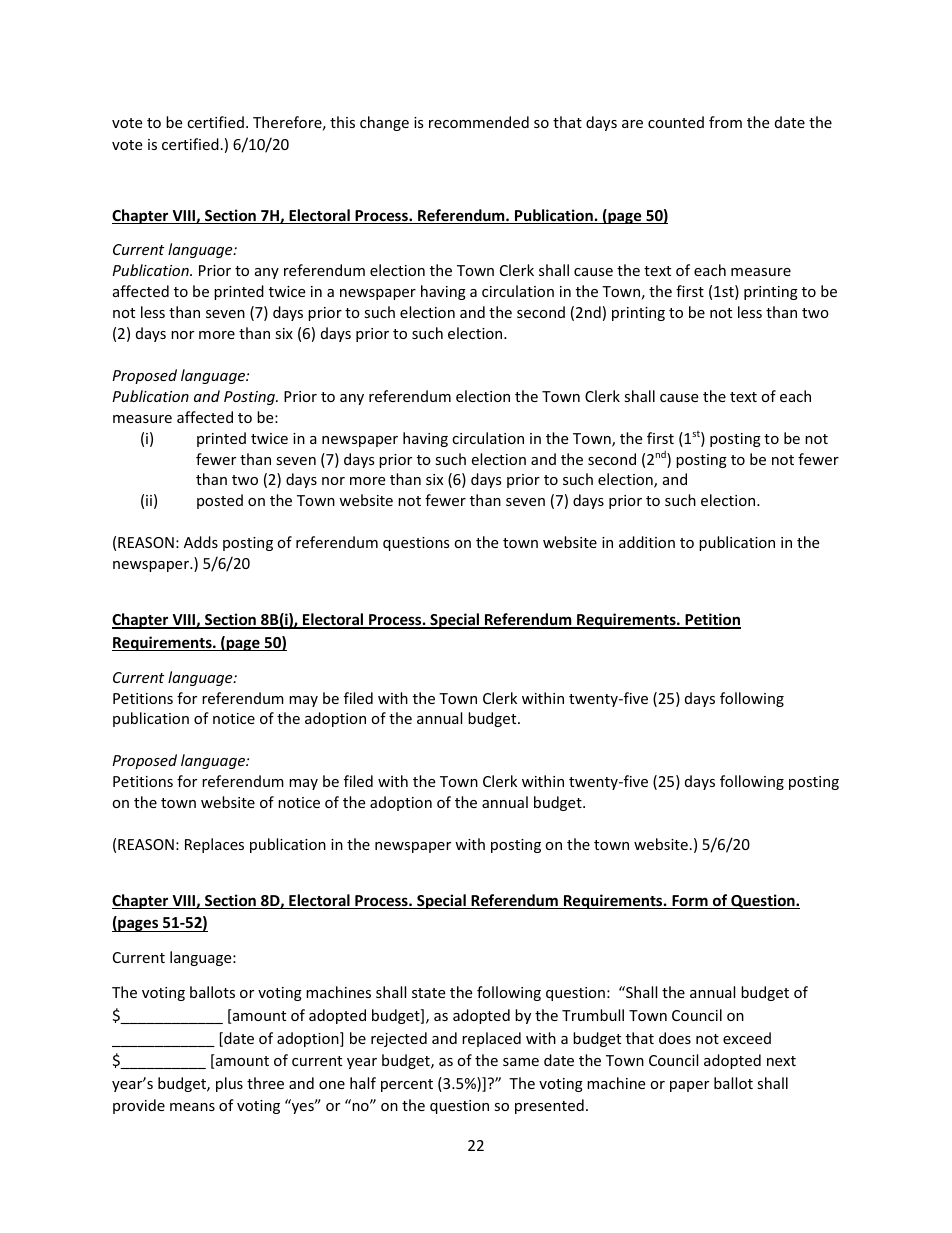 The image size is (952, 1233). Describe the element at coordinates (229, 1084) in the screenshot. I see `plus` at that location.
